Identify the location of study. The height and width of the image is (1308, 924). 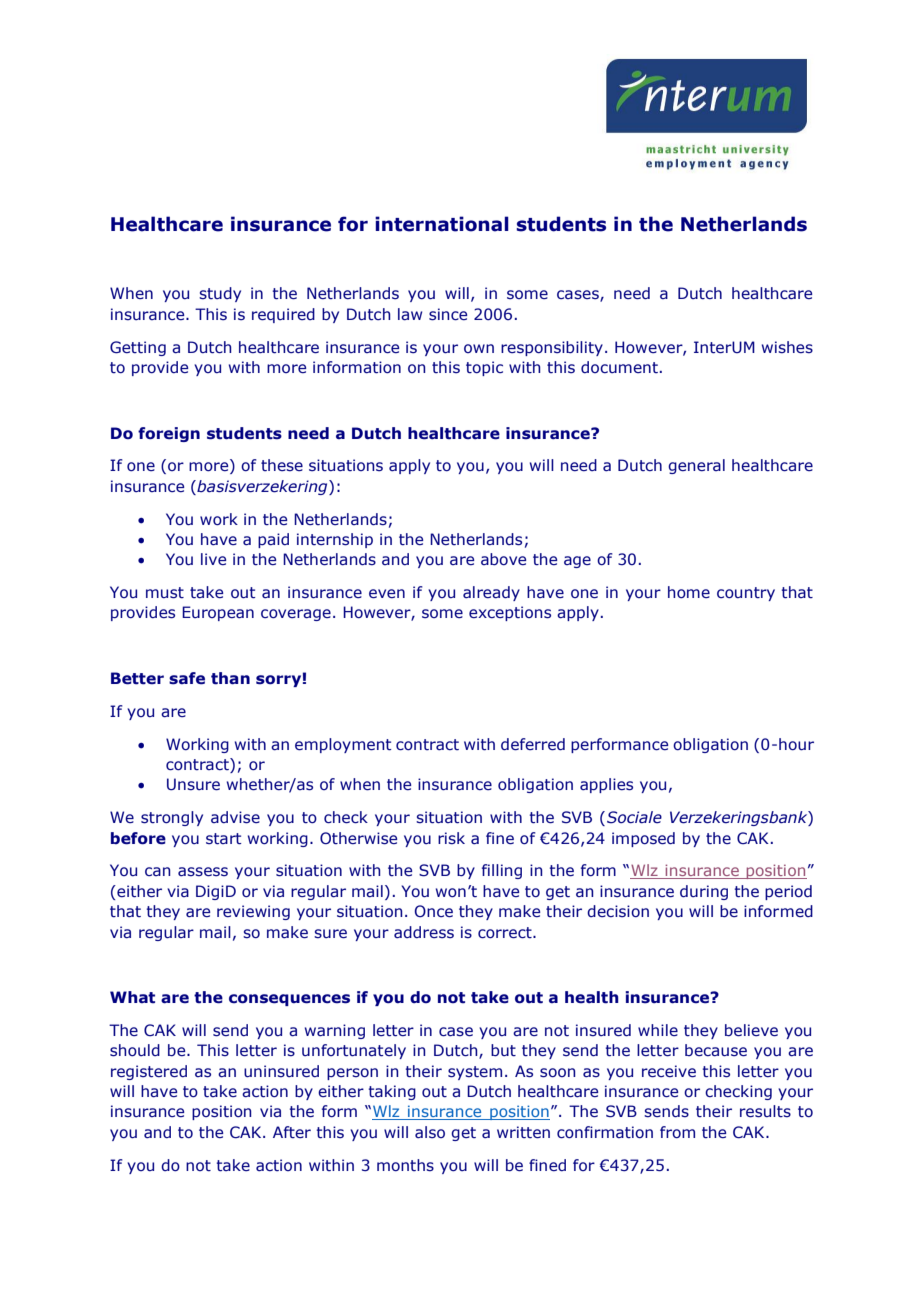
(220, 294).
